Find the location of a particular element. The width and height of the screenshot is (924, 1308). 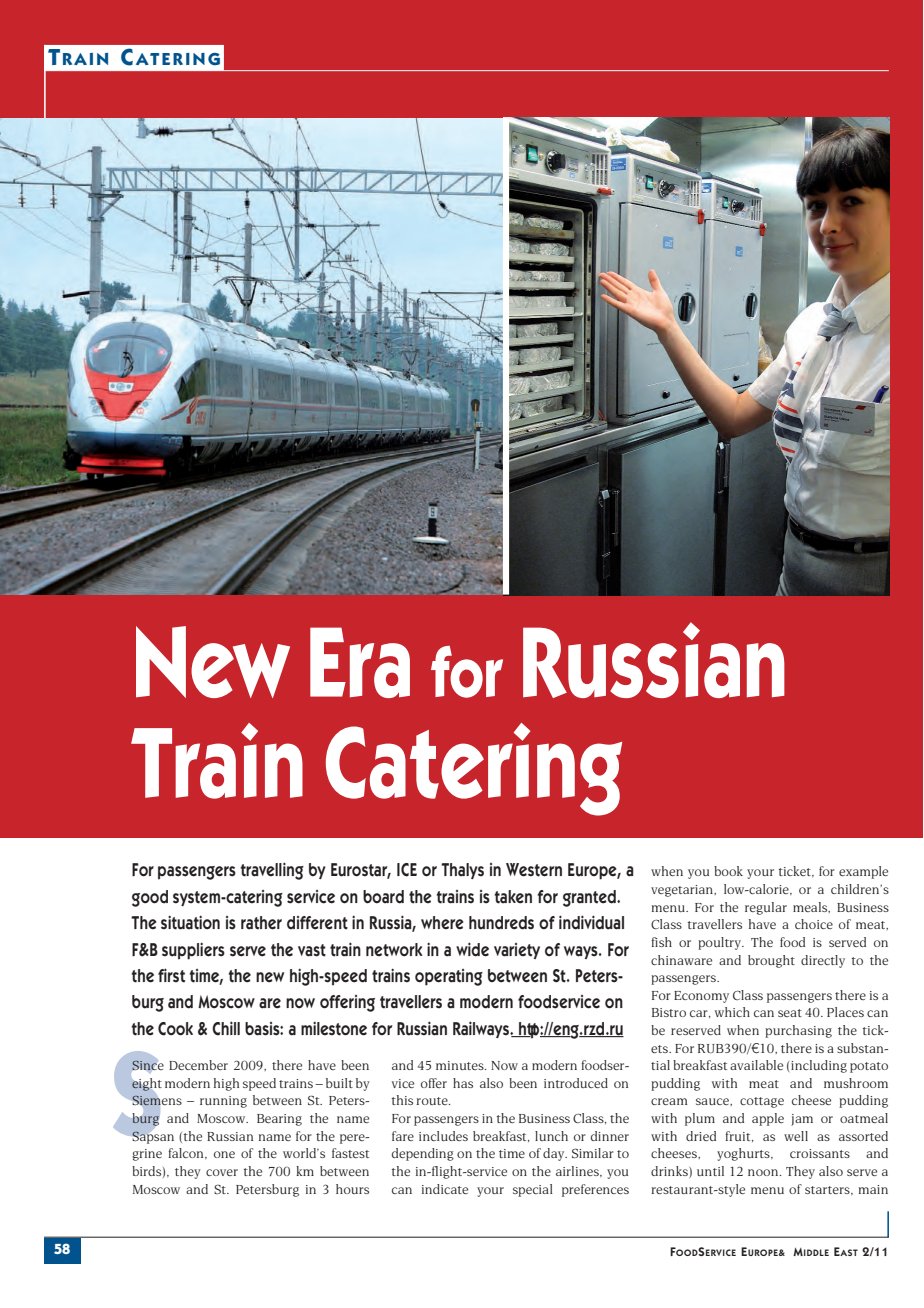

including is located at coordinates (819, 1066).
